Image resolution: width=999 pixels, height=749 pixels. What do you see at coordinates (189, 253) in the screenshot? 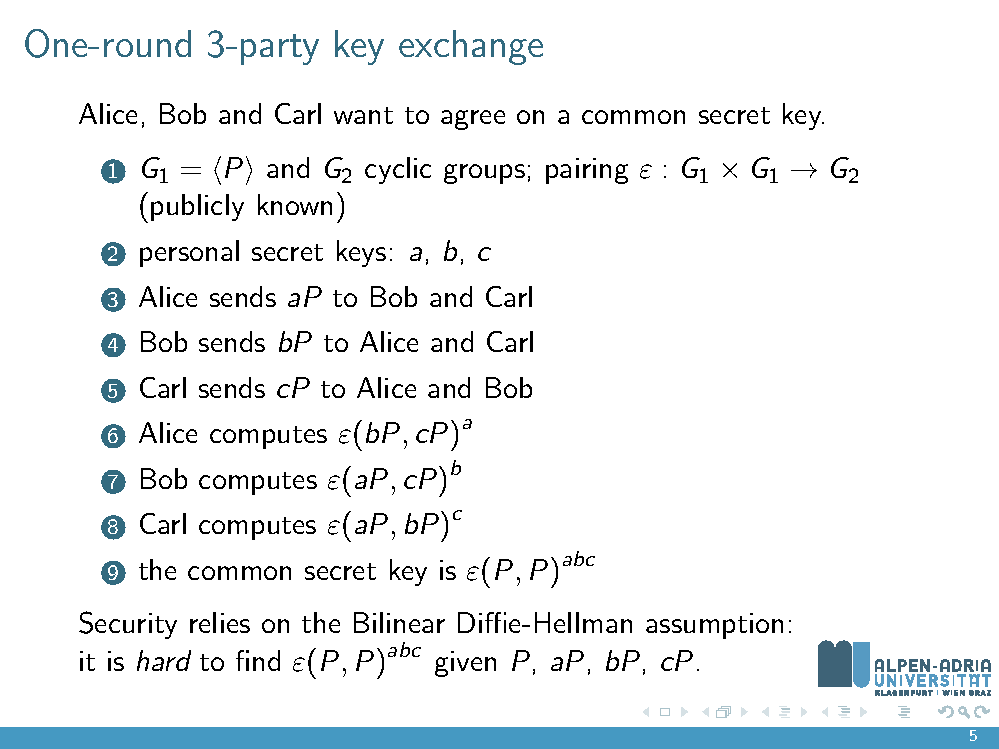
I see `personal` at bounding box center [189, 253].
